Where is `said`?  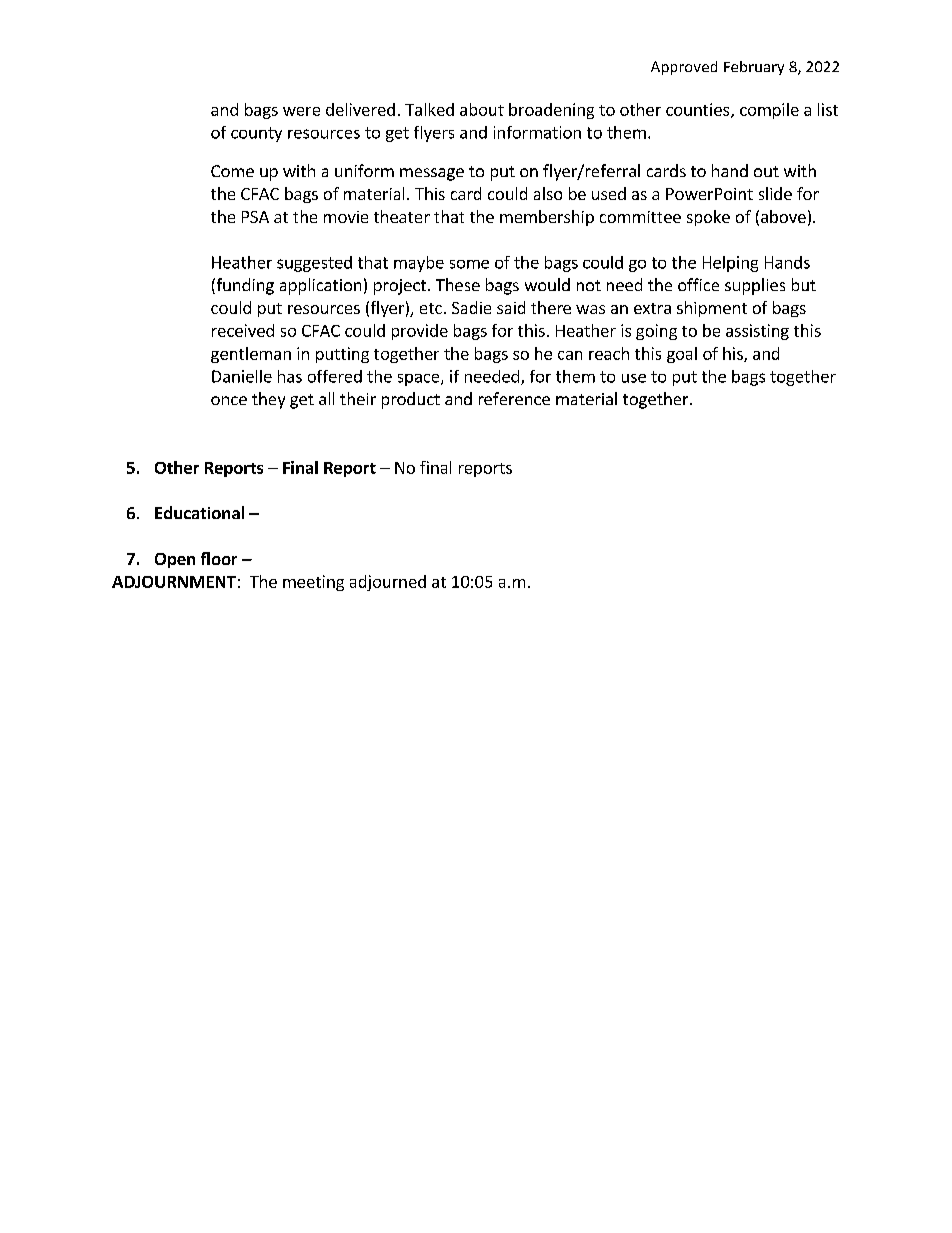 said is located at coordinates (511, 307).
